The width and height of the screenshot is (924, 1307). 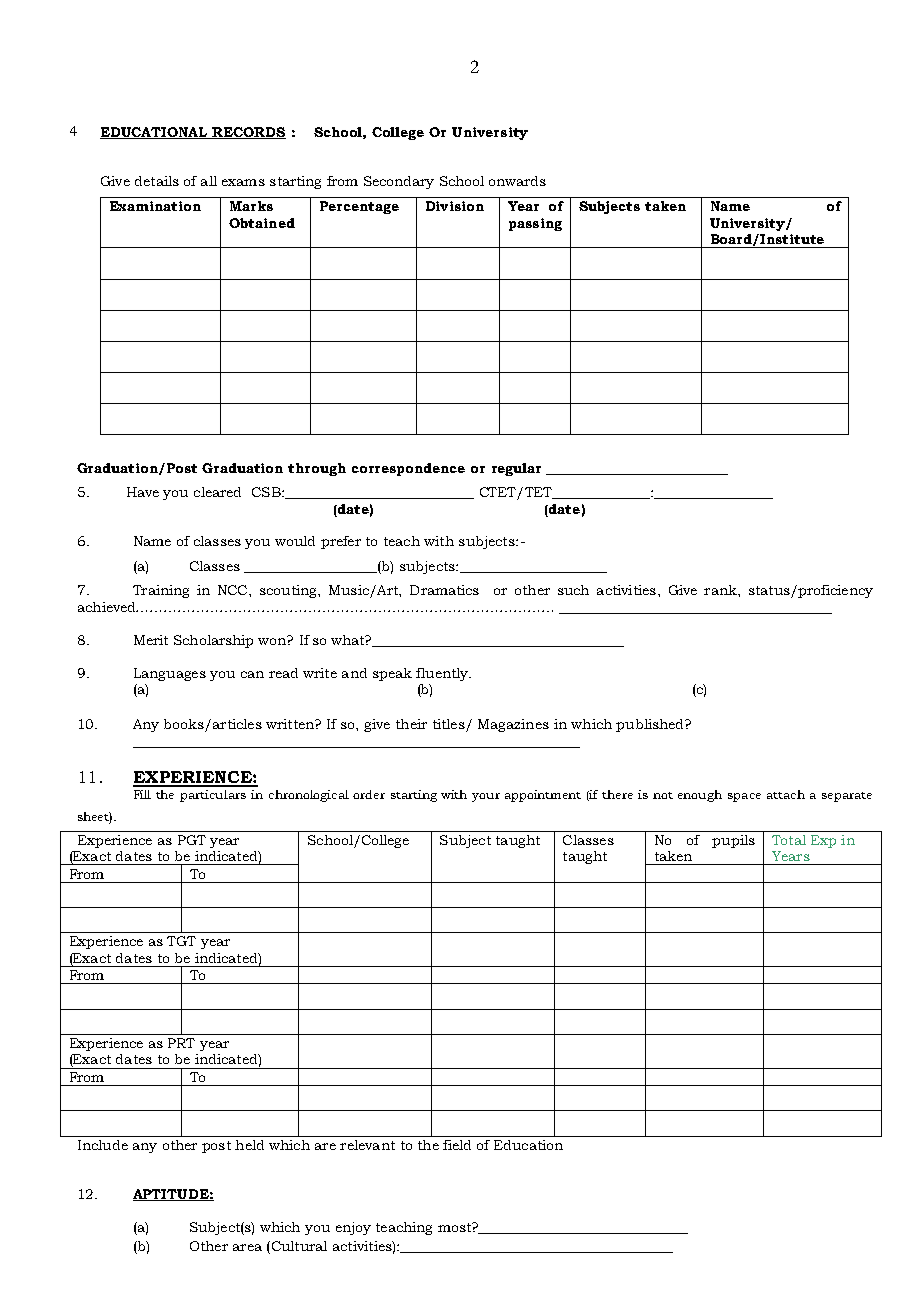 What do you see at coordinates (651, 725) in the screenshot?
I see `published` at bounding box center [651, 725].
